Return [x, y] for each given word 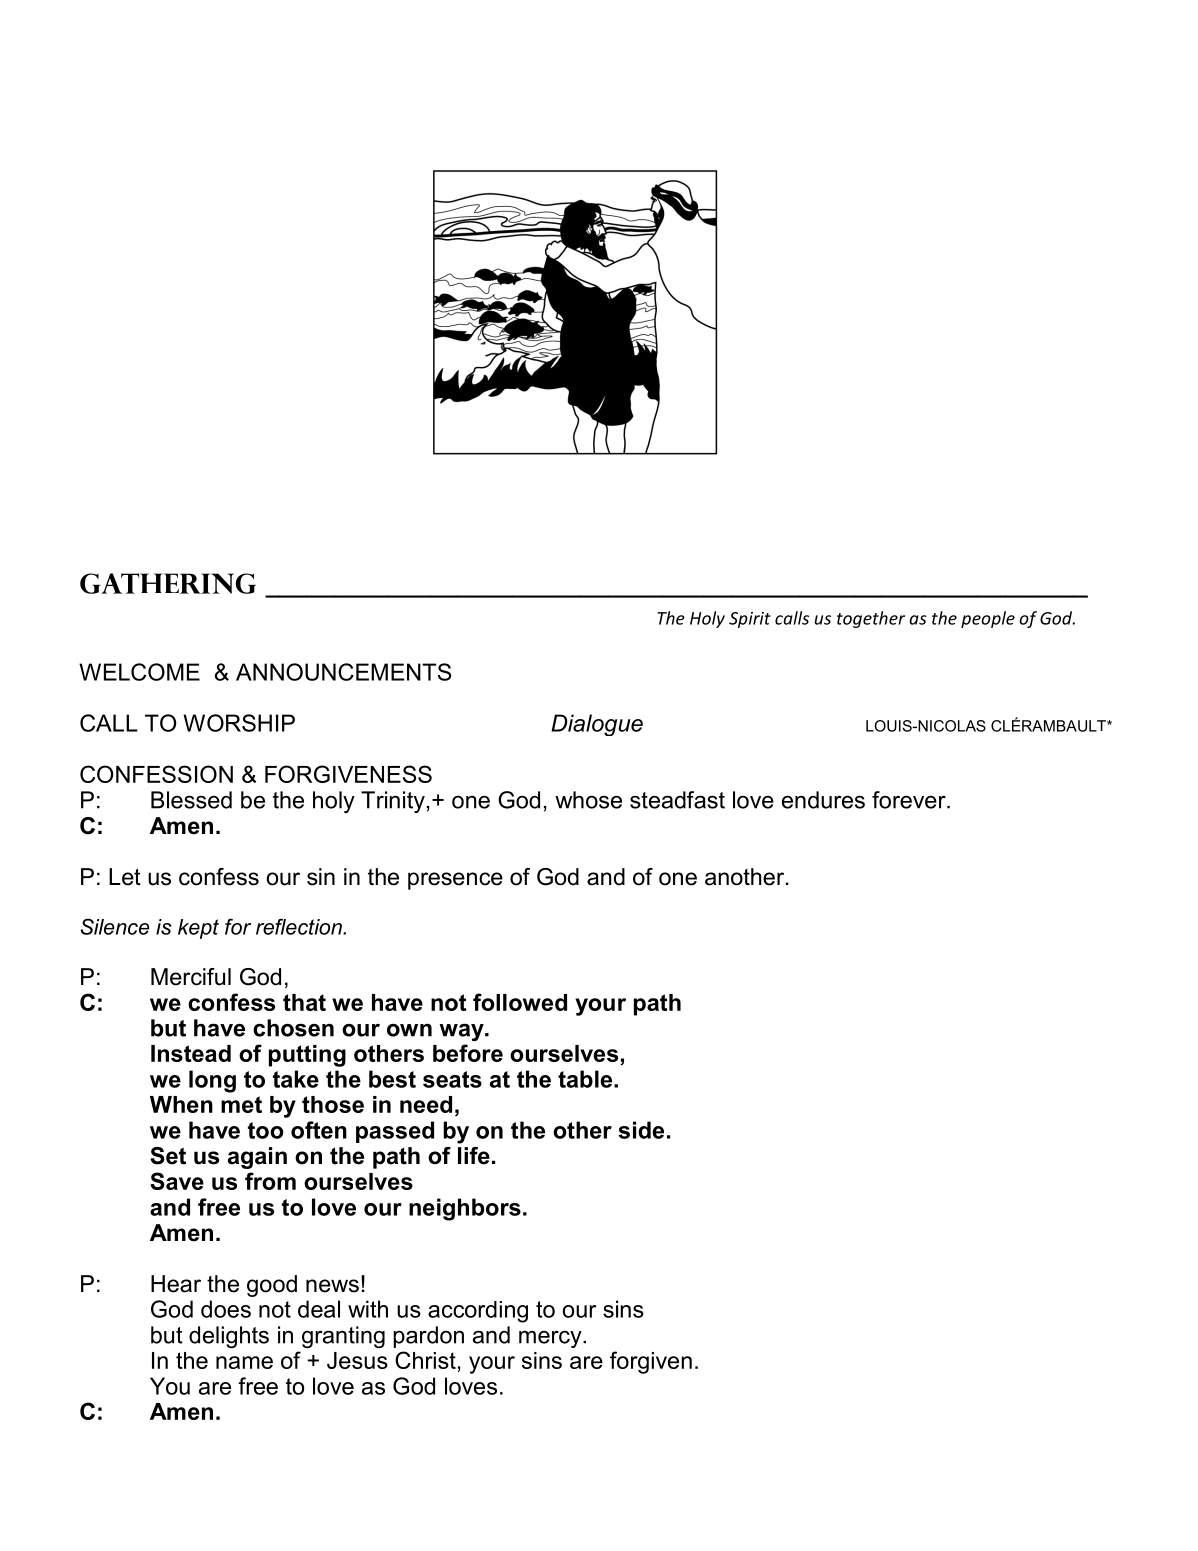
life [474, 1156]
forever [910, 800]
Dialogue [597, 725]
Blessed [191, 800]
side [641, 1130]
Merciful [191, 977]
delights [229, 1337]
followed [520, 1002]
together [871, 619]
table [586, 1079]
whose [588, 800]
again [257, 1158]
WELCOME [139, 672]
